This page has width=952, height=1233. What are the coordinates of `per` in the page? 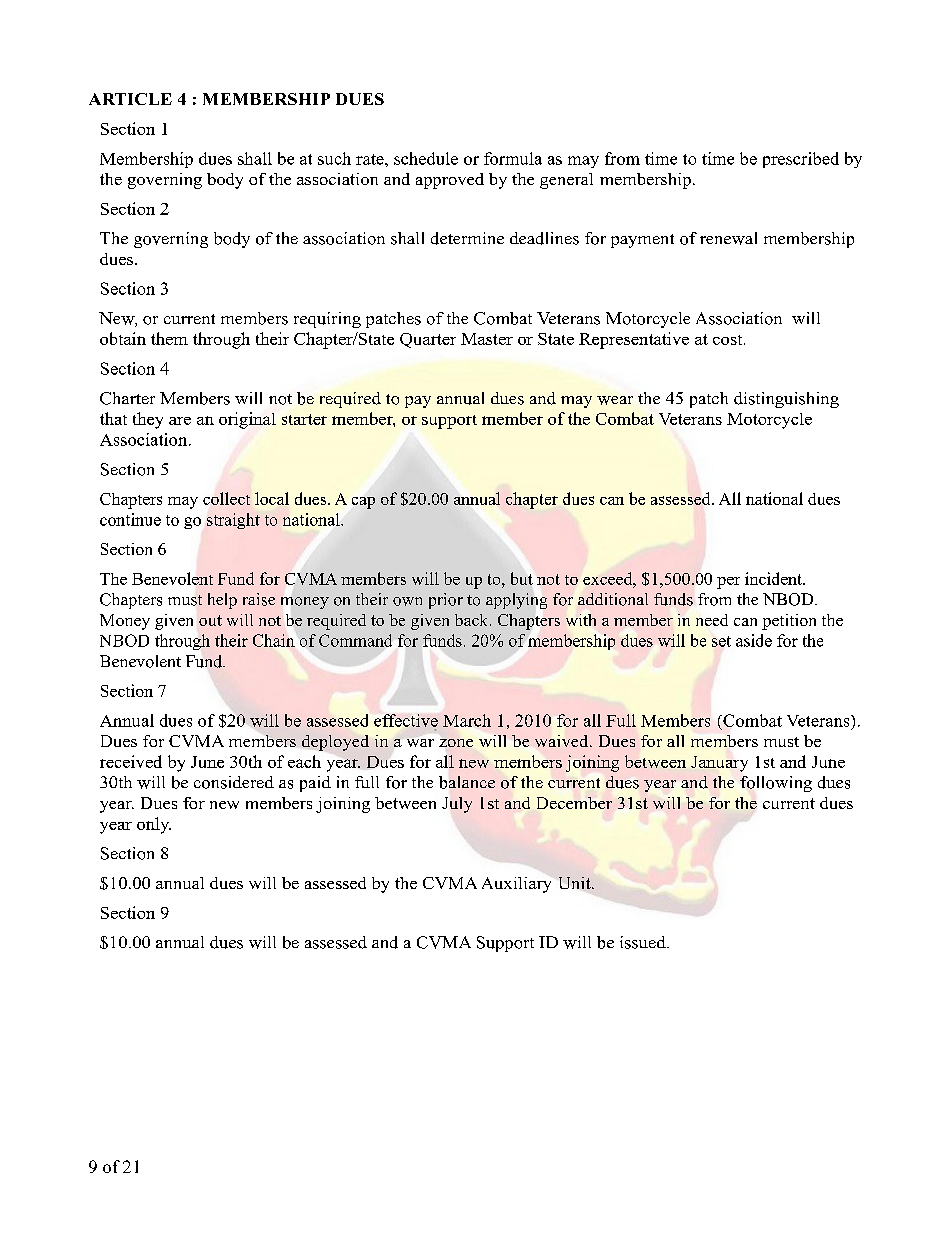 It's located at (728, 583).
